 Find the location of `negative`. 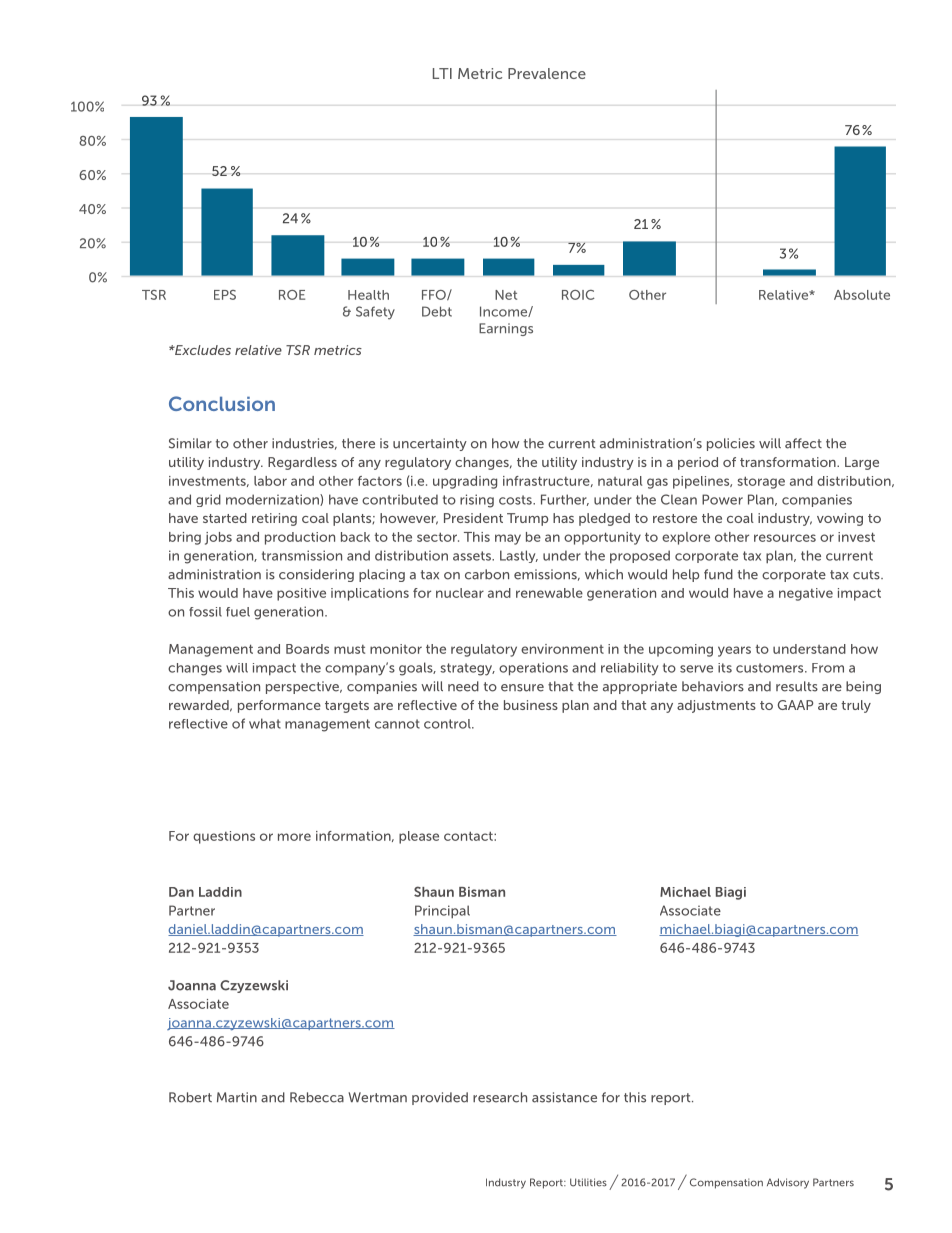

negative is located at coordinates (806, 594).
